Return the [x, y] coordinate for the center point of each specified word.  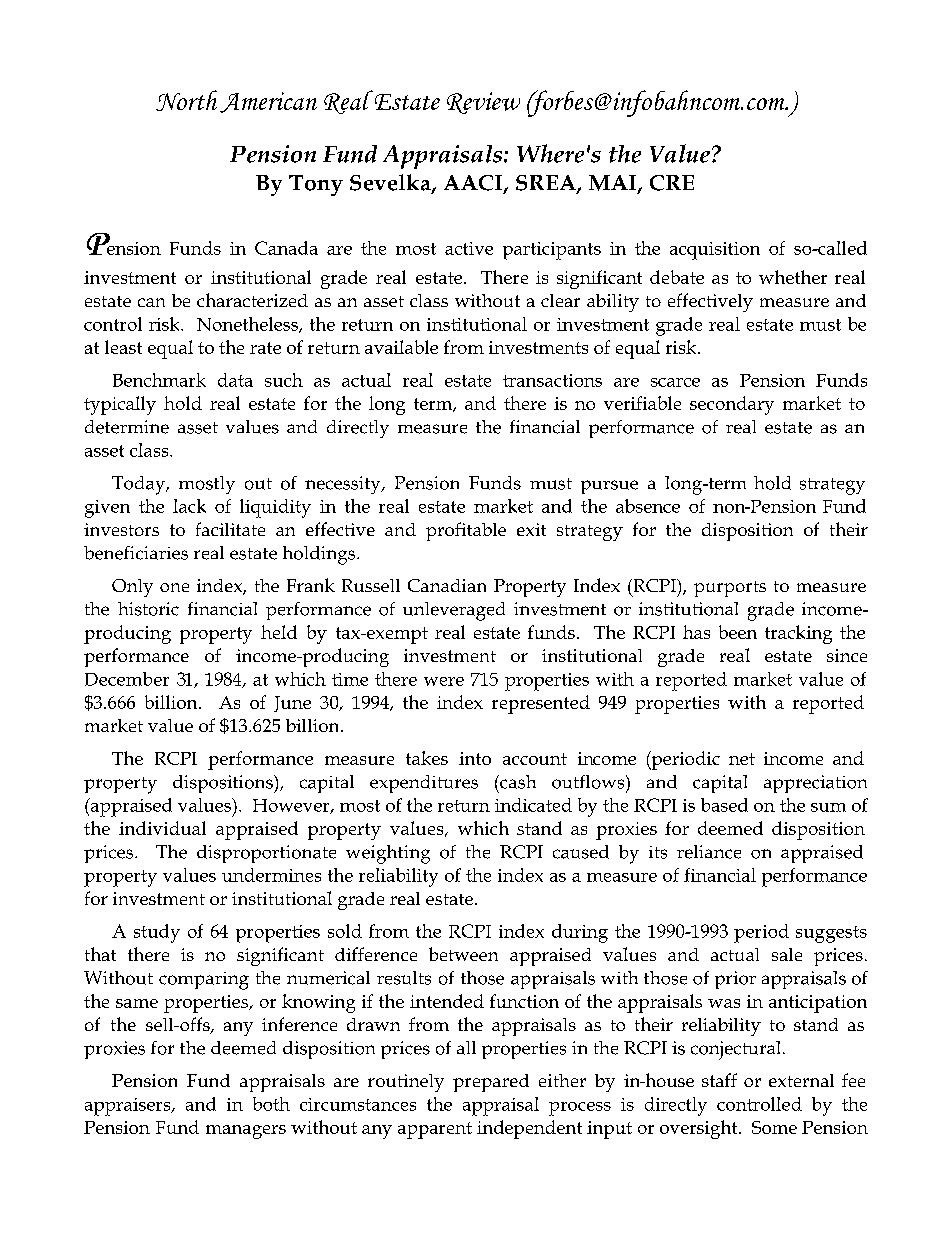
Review [483, 103]
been [738, 632]
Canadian [447, 585]
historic [148, 609]
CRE [672, 183]
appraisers [129, 1107]
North [186, 100]
